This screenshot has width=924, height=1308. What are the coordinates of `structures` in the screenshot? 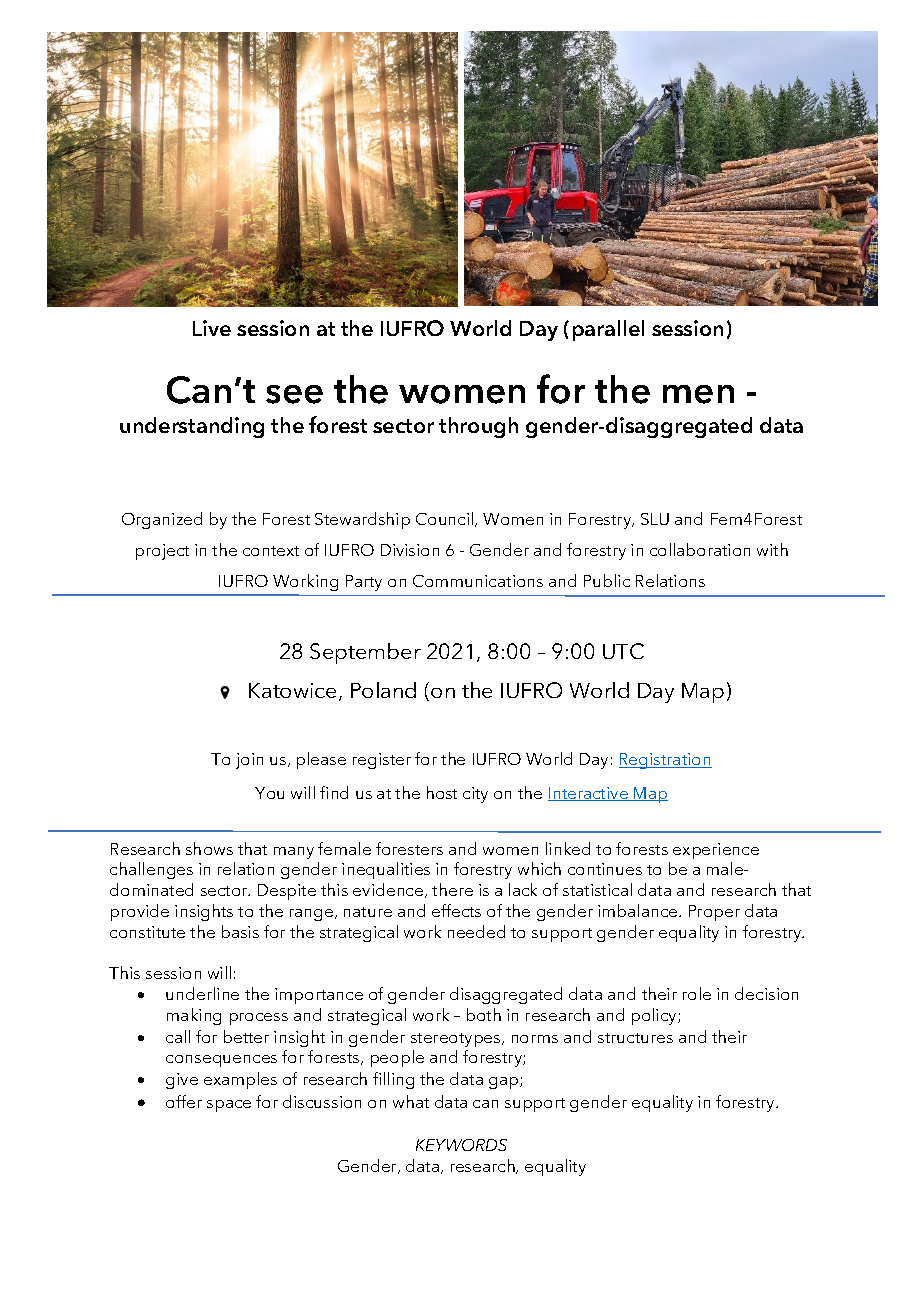 It's located at (635, 1038).
